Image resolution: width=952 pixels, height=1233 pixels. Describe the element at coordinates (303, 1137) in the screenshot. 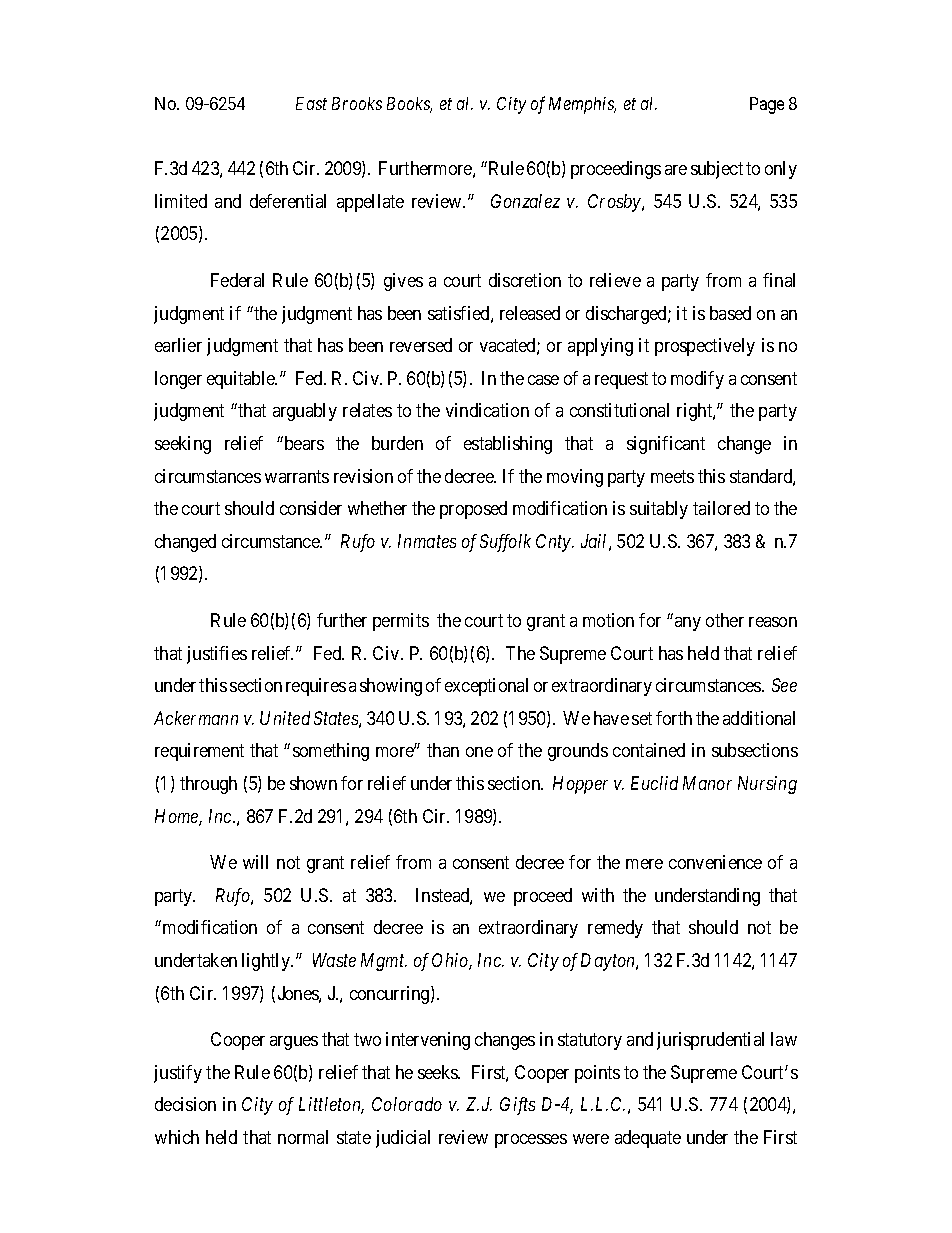

I see `normal` at that location.
